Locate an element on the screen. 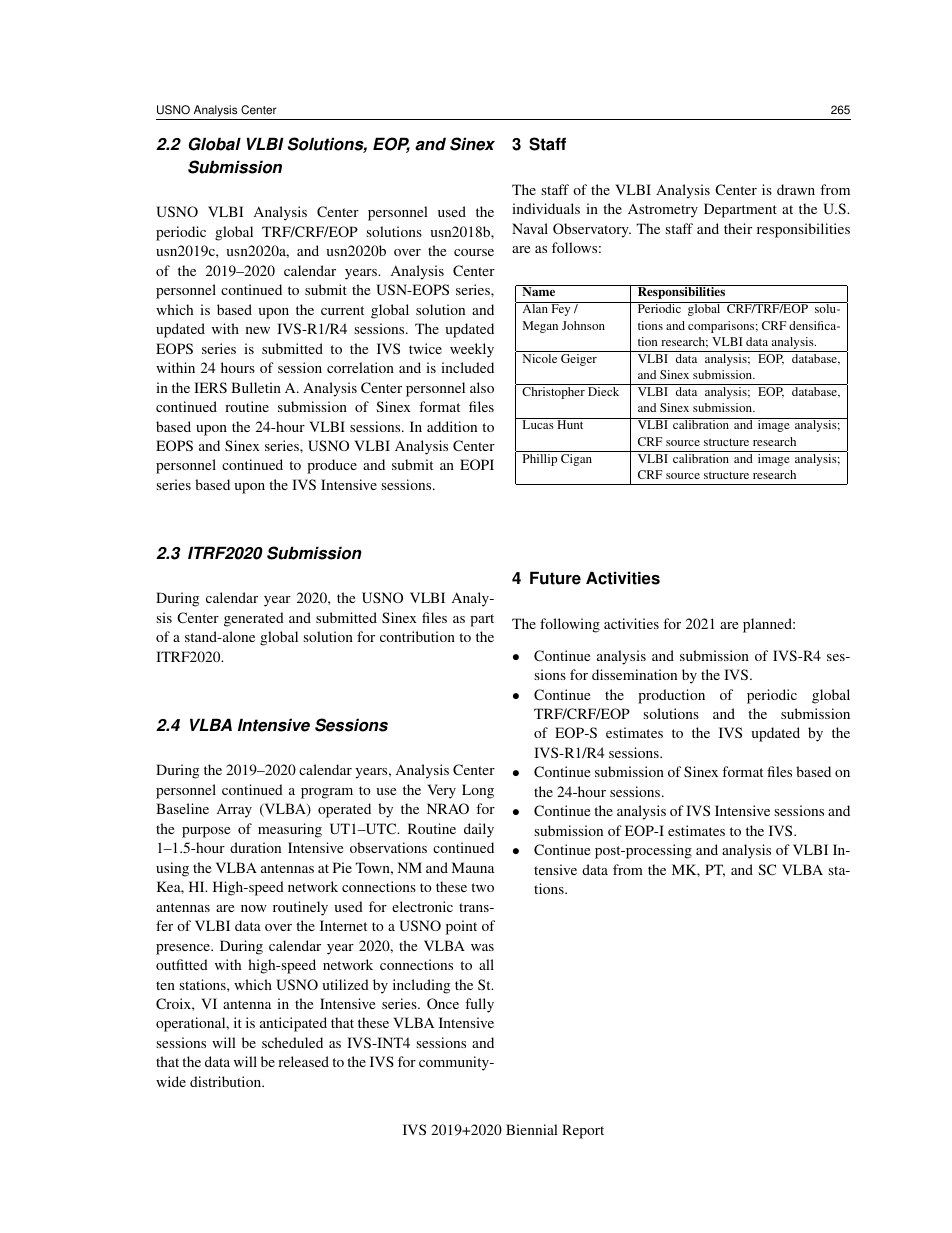 This screenshot has width=952, height=1233. their is located at coordinates (738, 228).
